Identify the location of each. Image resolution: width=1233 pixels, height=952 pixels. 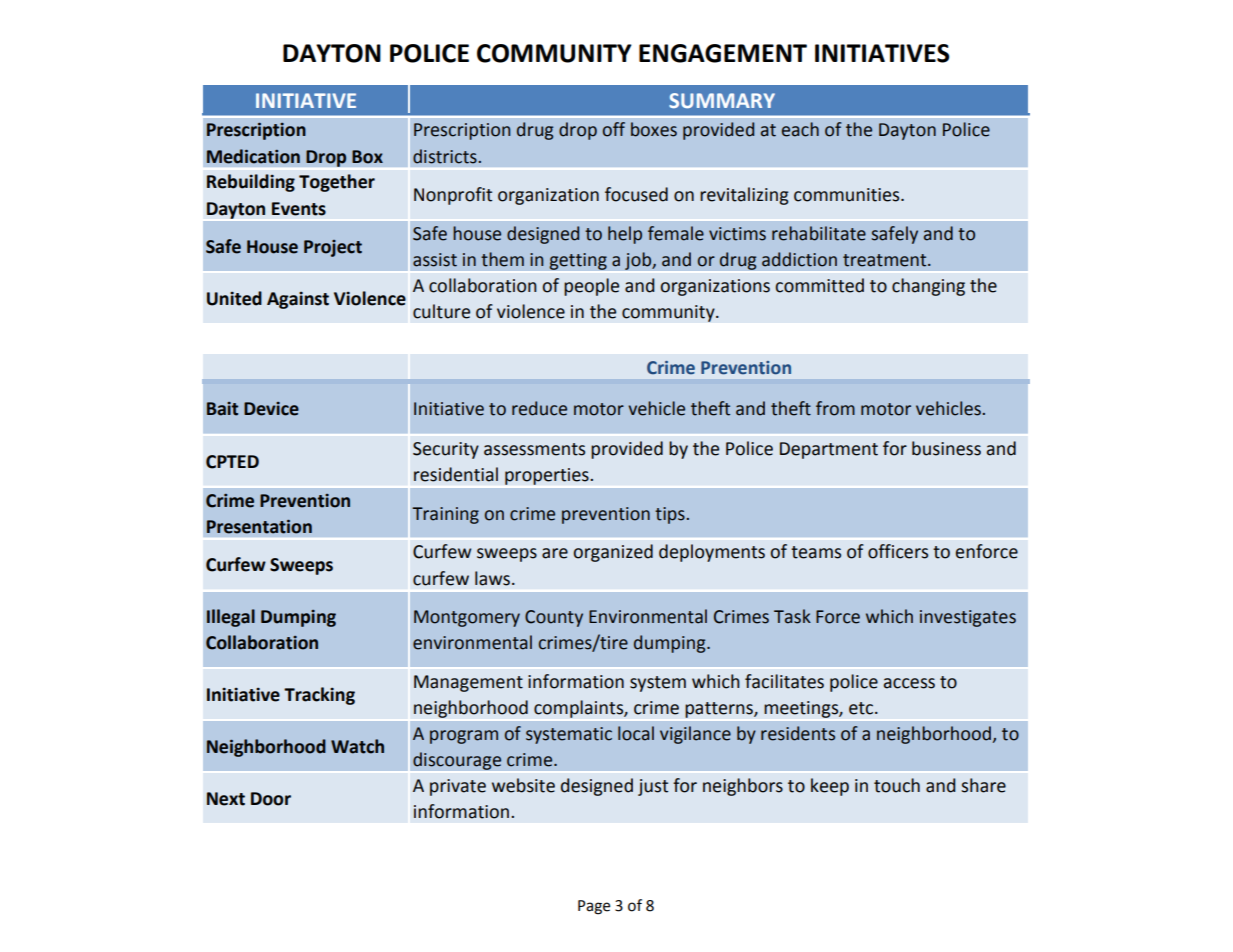
(800, 129).
